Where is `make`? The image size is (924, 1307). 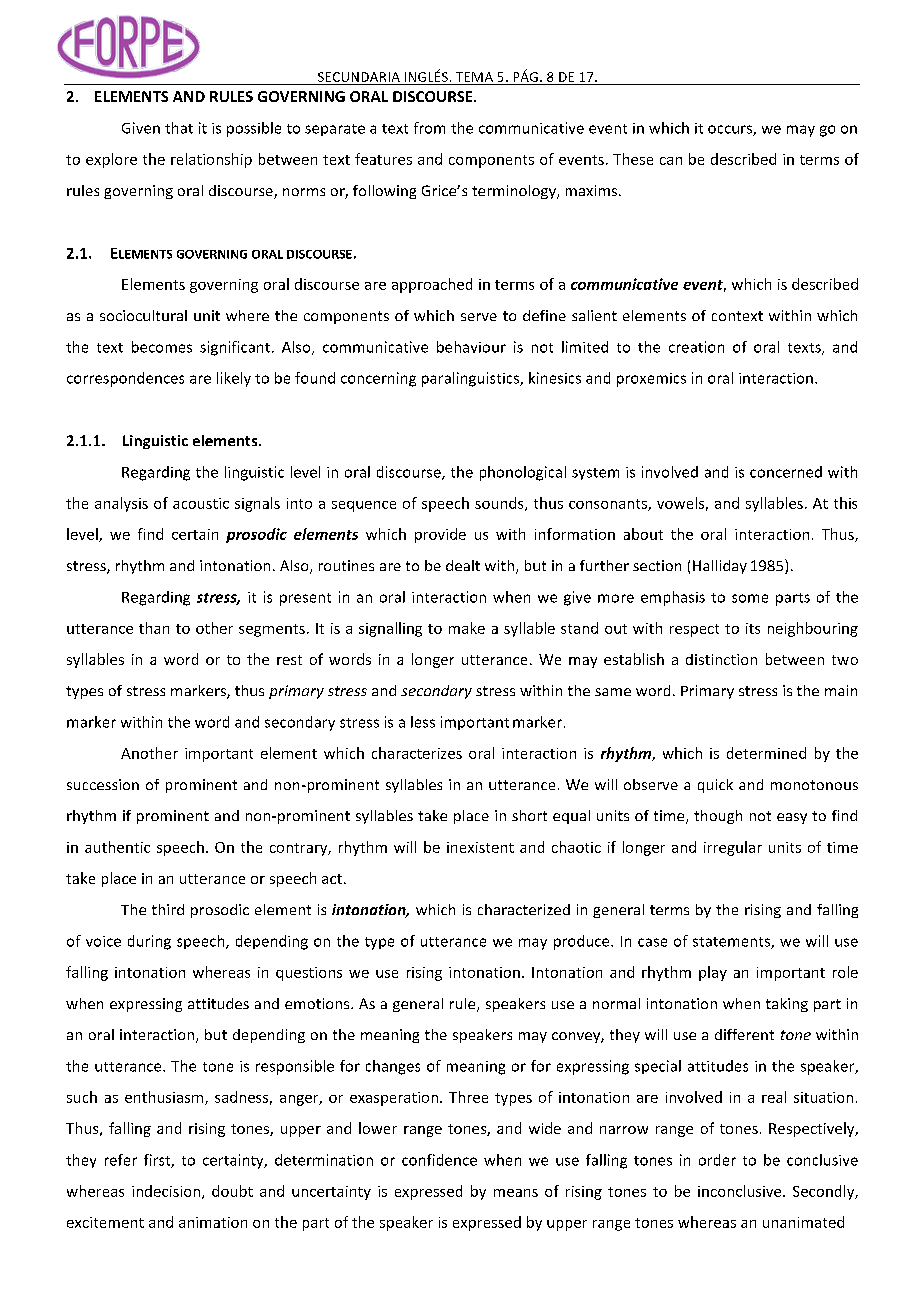 make is located at coordinates (467, 628).
